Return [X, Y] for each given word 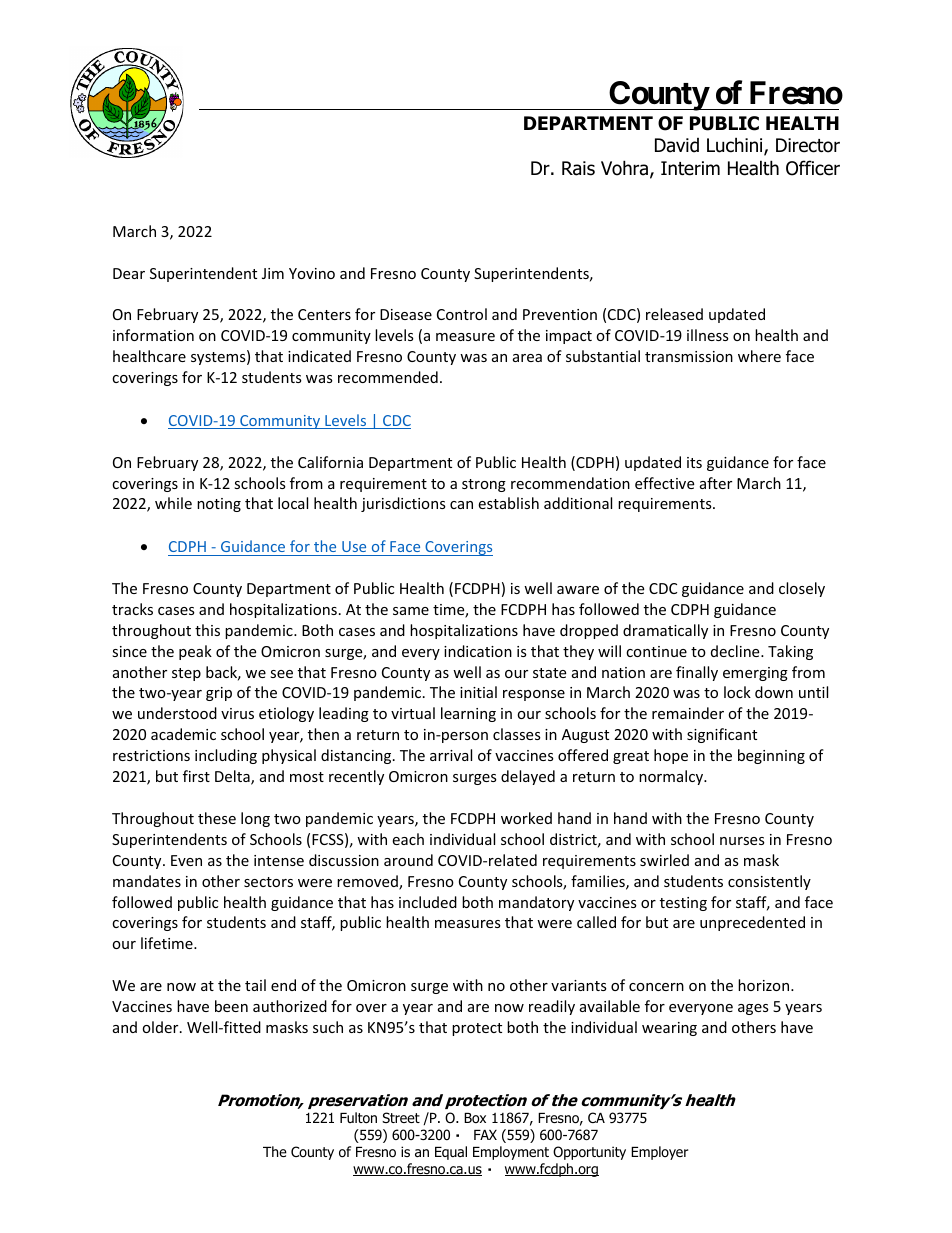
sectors [268, 882]
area [527, 358]
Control [462, 314]
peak [195, 652]
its [694, 462]
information [153, 335]
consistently [769, 882]
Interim [690, 168]
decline [736, 651]
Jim [273, 273]
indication [478, 651]
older [161, 1027]
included [428, 902]
